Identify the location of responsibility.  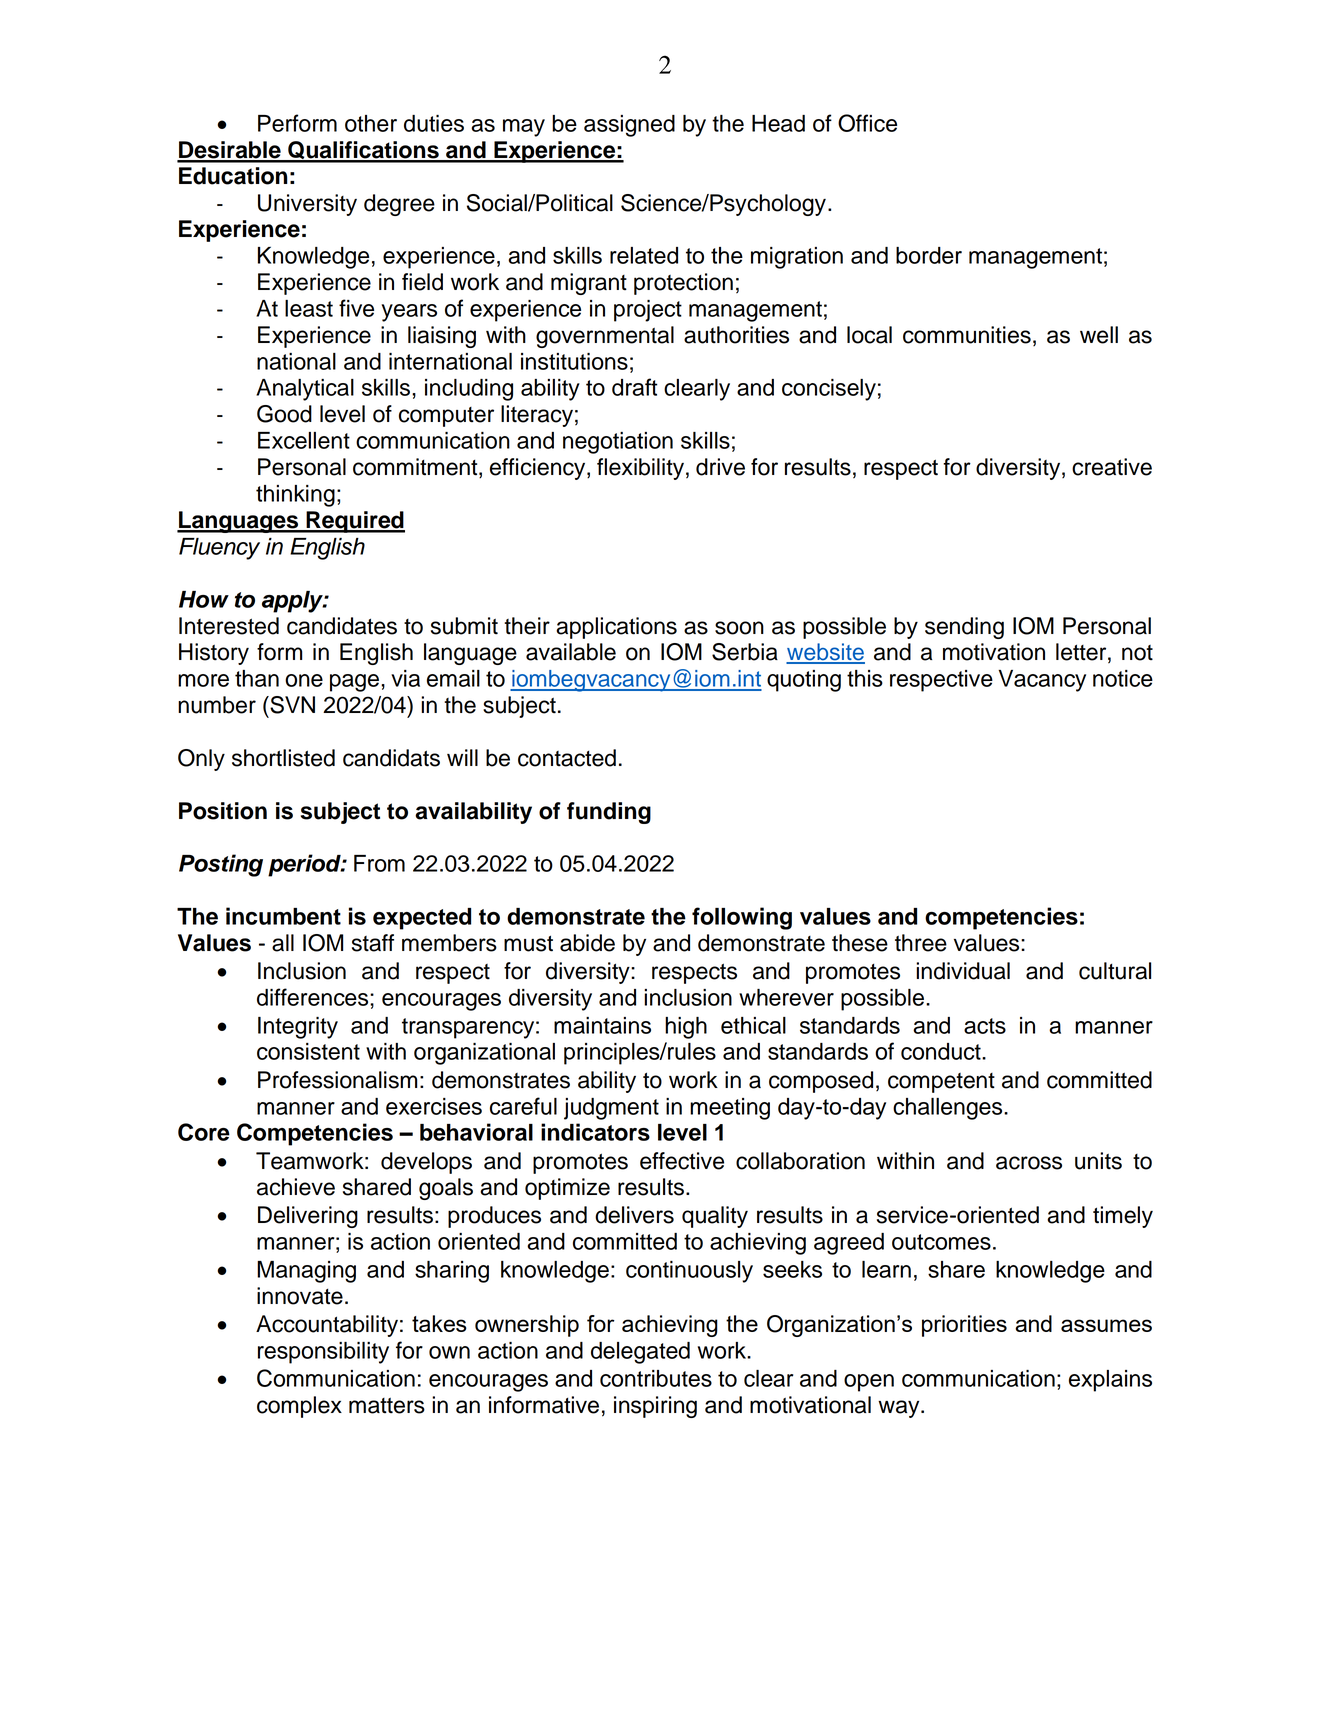
(323, 1353).
